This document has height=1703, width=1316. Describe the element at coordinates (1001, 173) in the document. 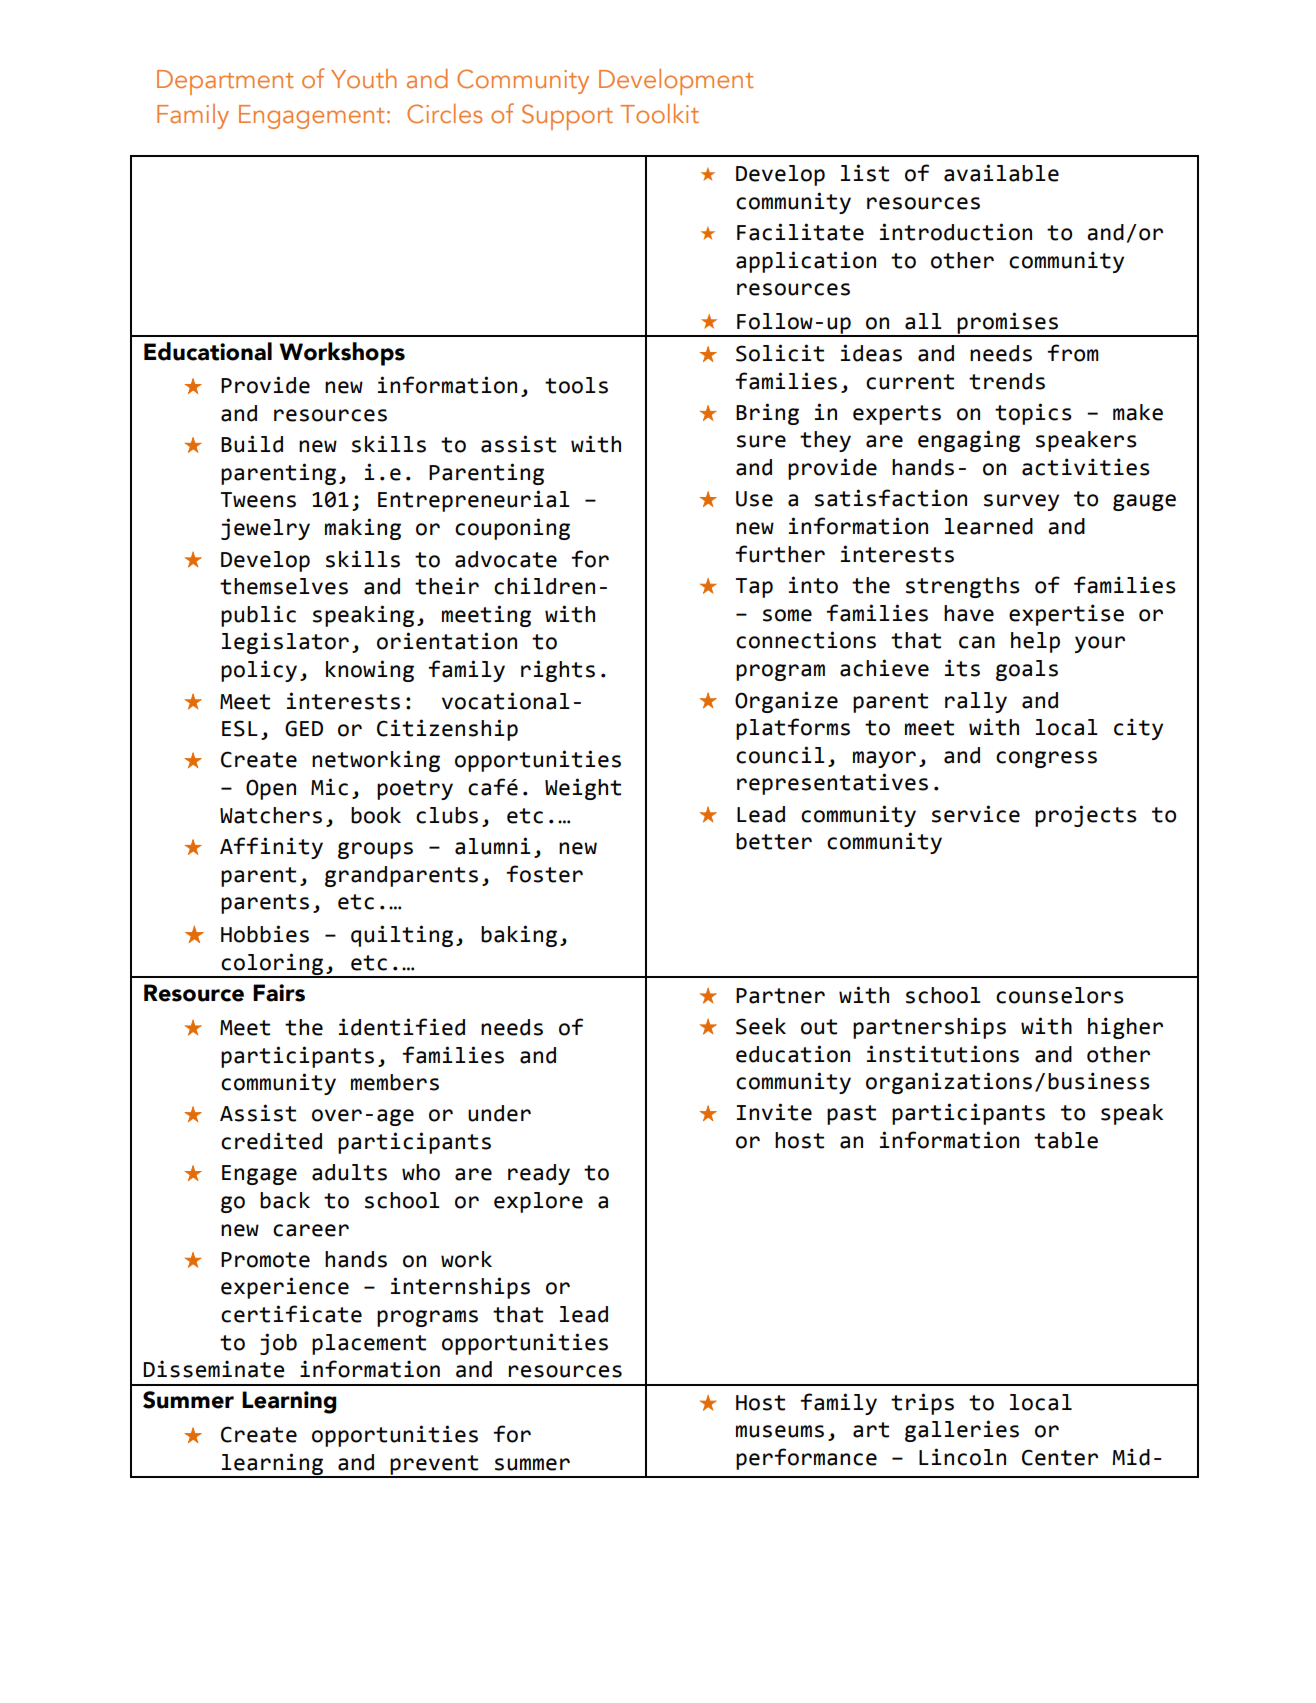

I see `available` at that location.
